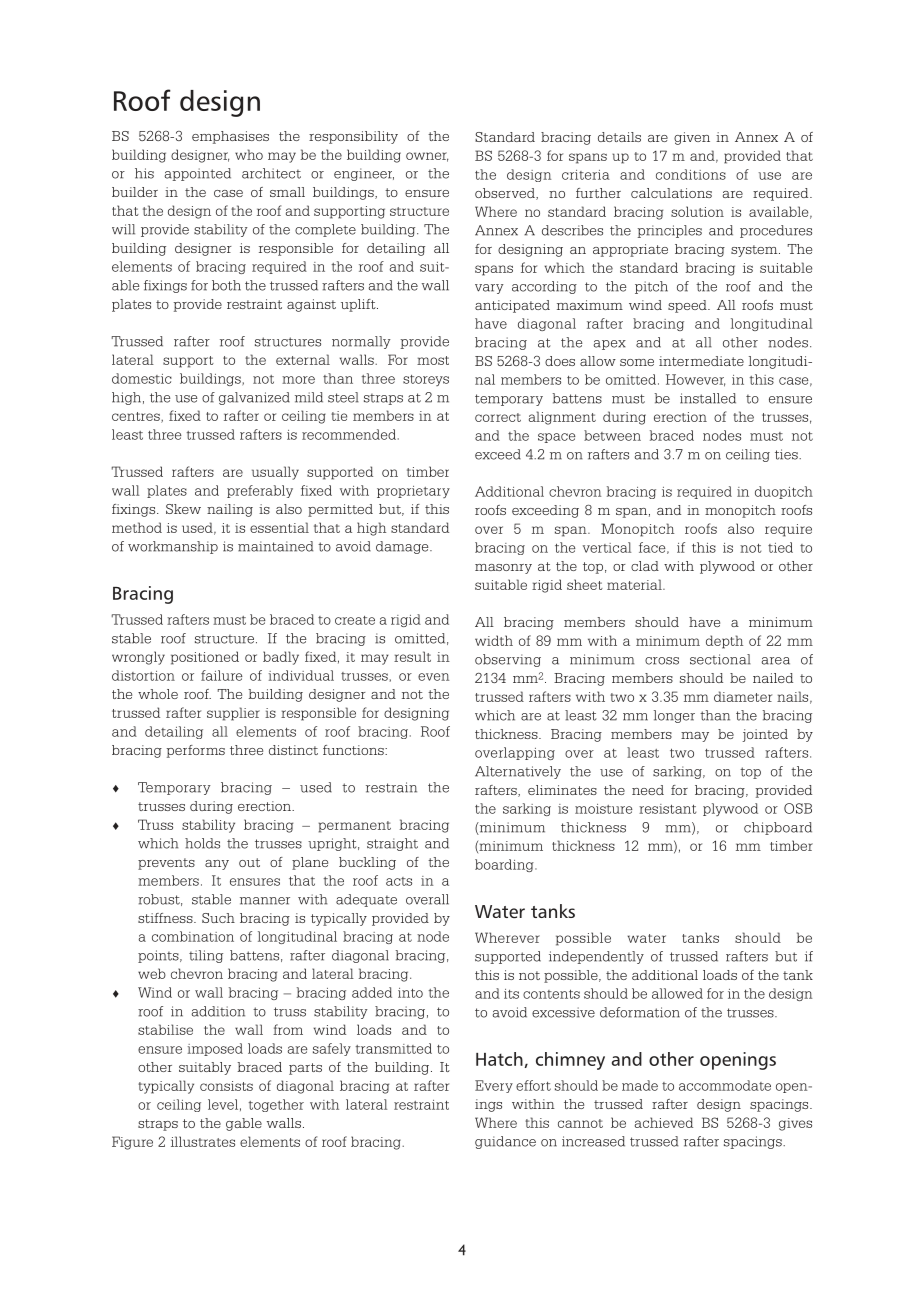  Describe the element at coordinates (724, 642) in the screenshot. I see `depth` at that location.
